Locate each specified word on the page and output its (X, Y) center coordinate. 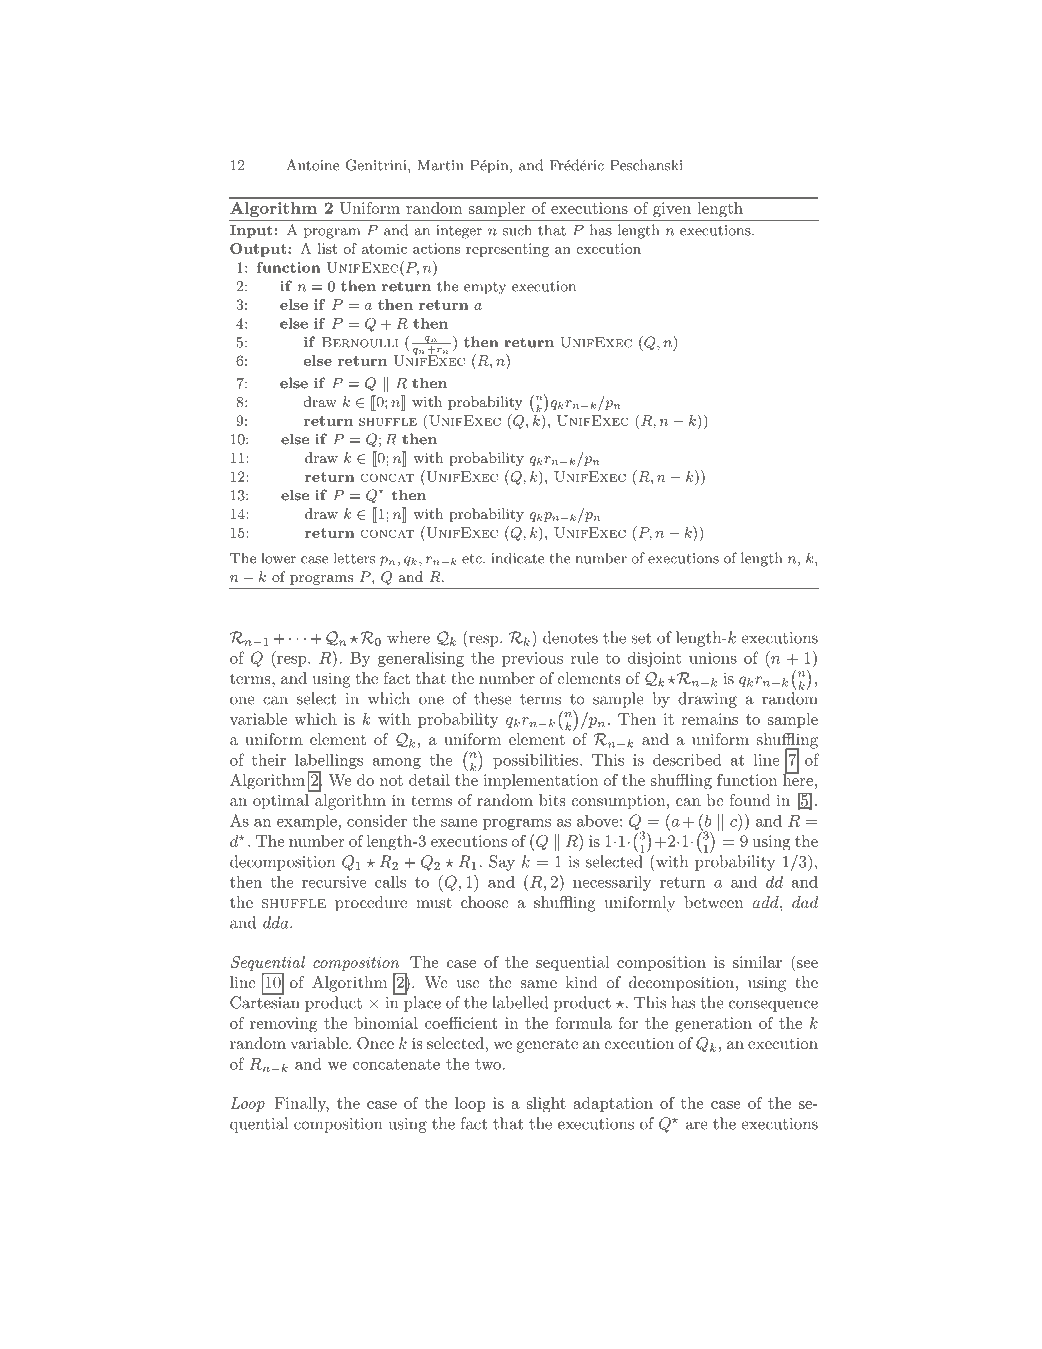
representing (507, 250)
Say (502, 863)
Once (375, 1043)
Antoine (312, 165)
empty (485, 288)
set (641, 638)
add (766, 902)
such (517, 230)
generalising (421, 659)
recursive (334, 882)
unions (713, 658)
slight (546, 1105)
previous (532, 659)
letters (354, 558)
